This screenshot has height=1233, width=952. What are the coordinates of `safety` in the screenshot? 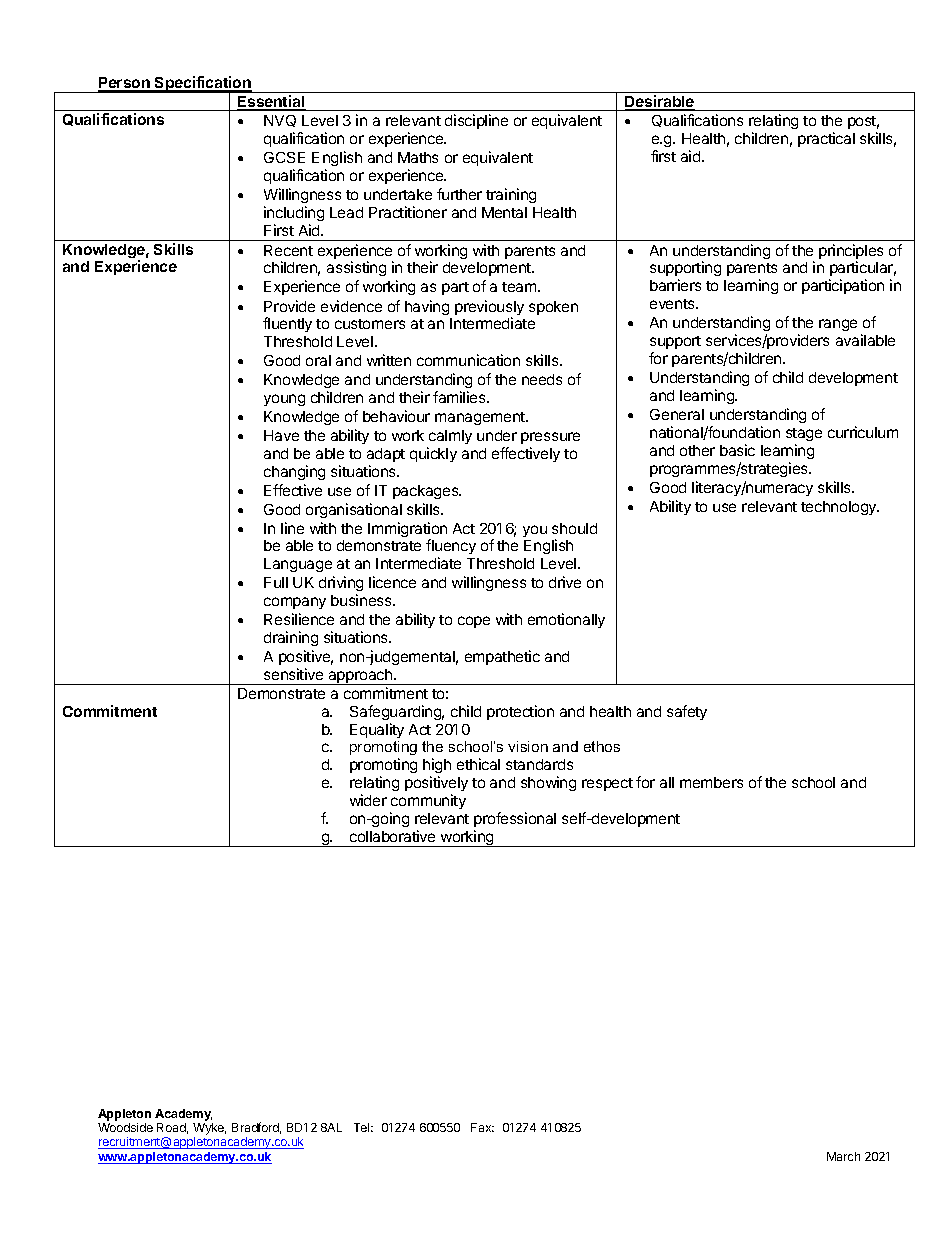 It's located at (687, 712).
